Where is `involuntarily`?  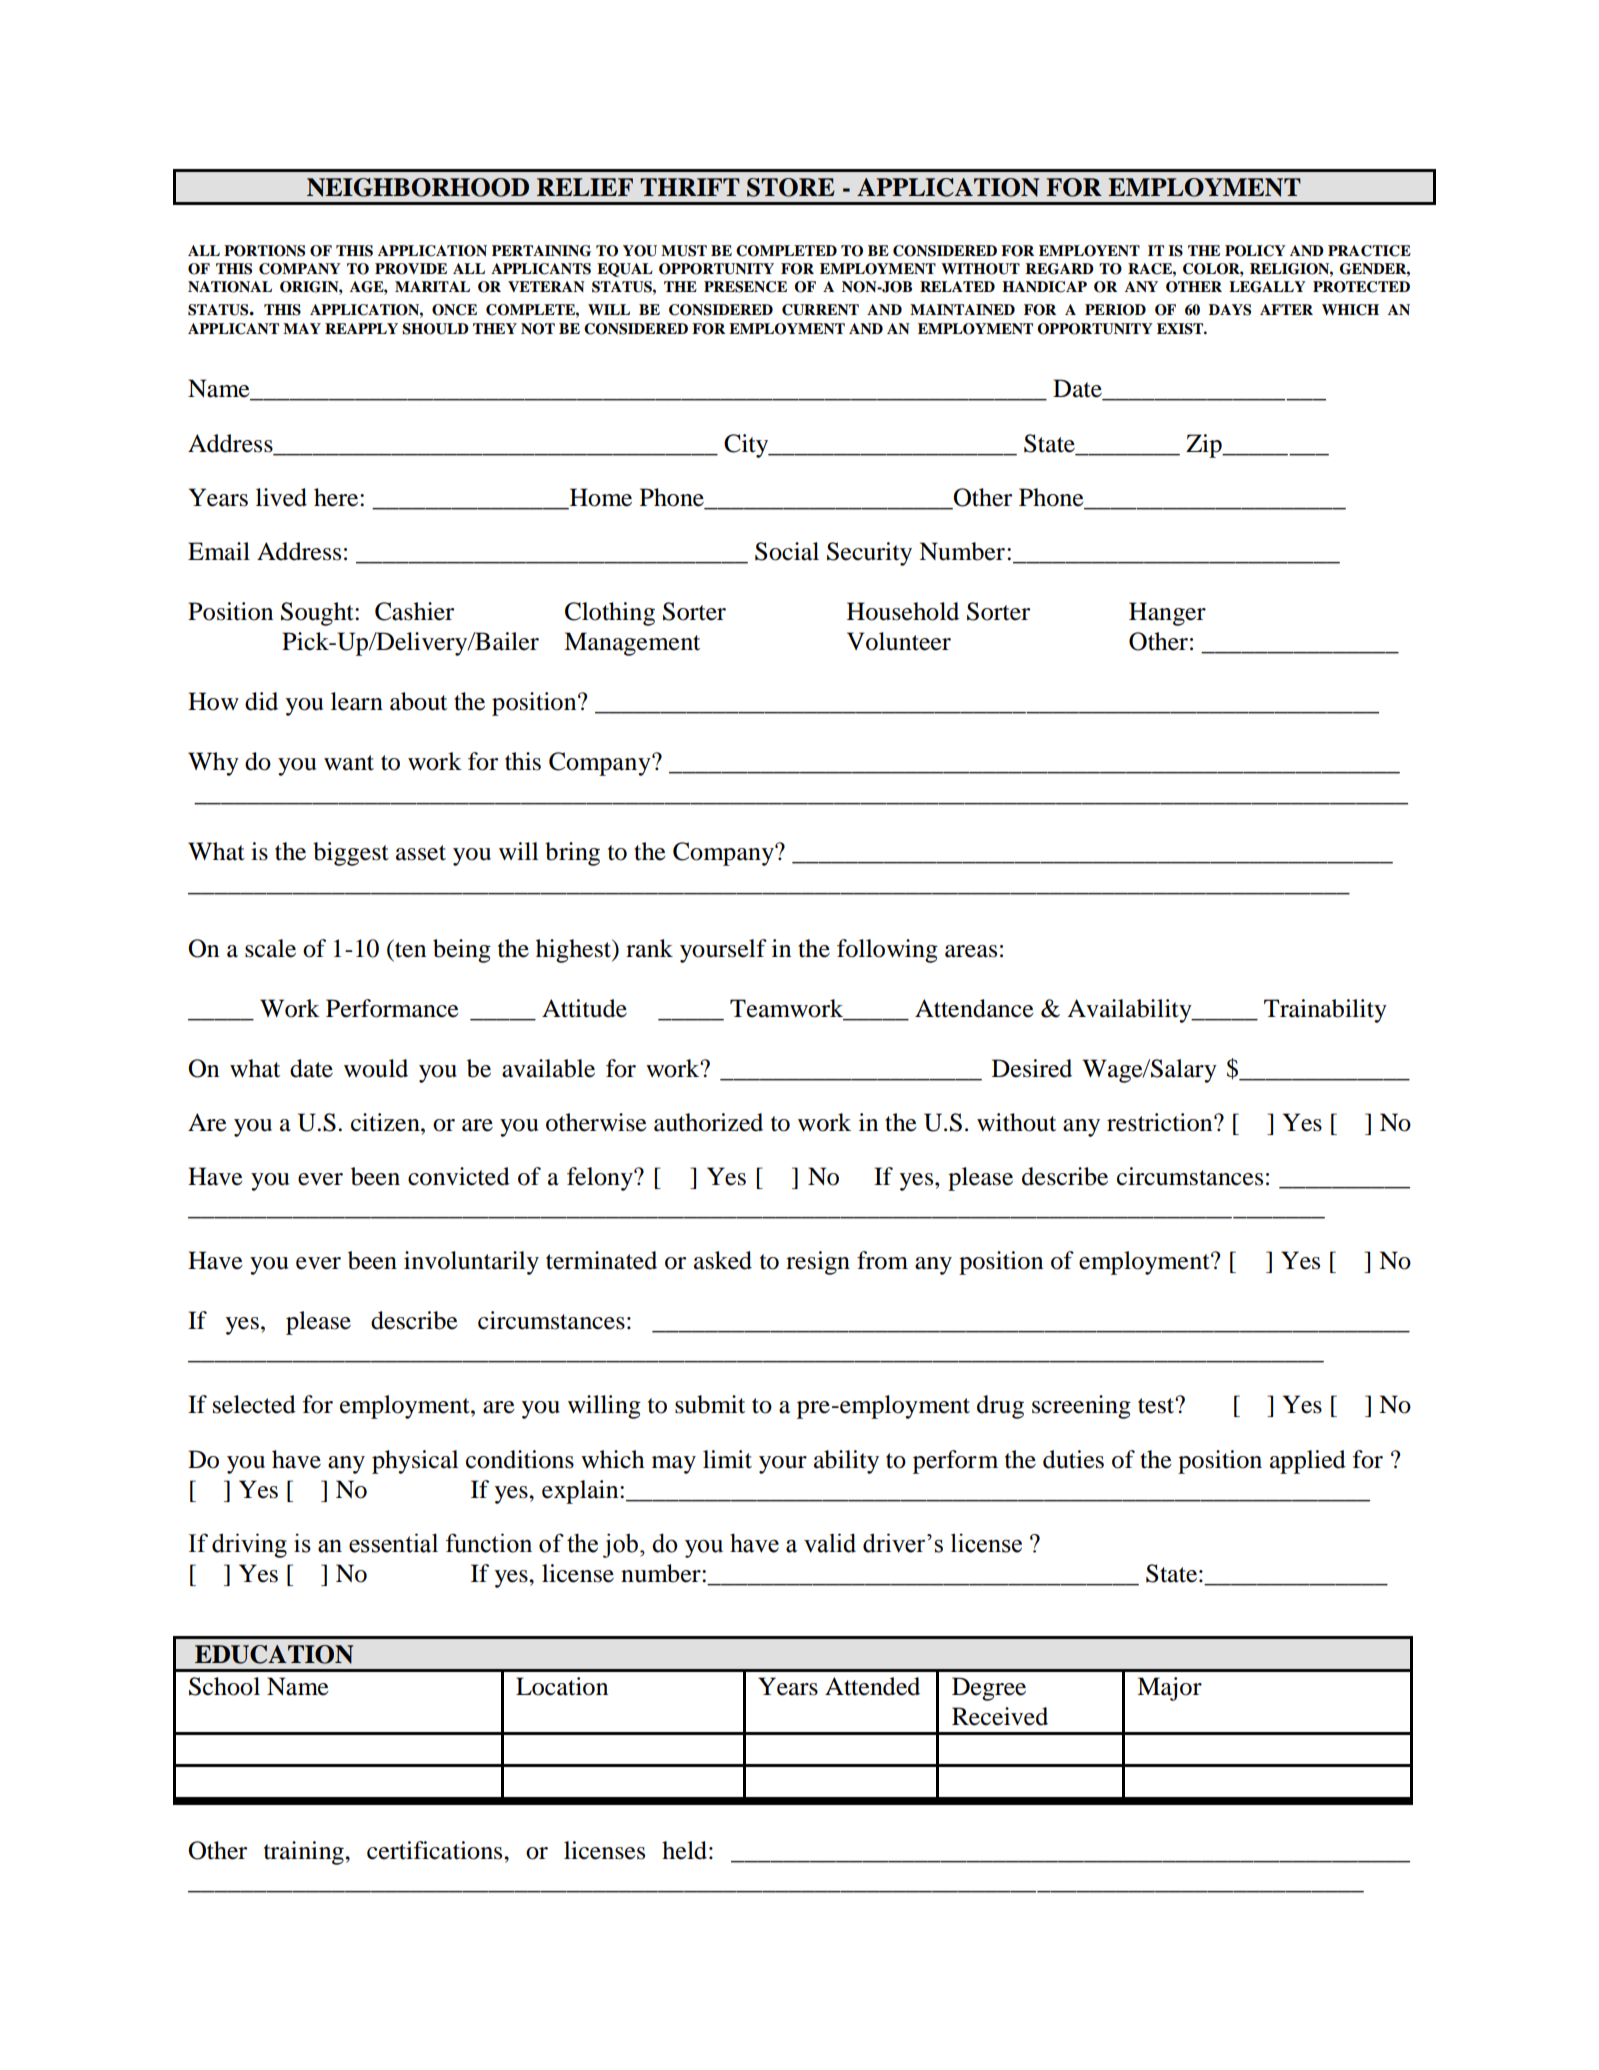
involuntarily is located at coordinates (471, 1263).
